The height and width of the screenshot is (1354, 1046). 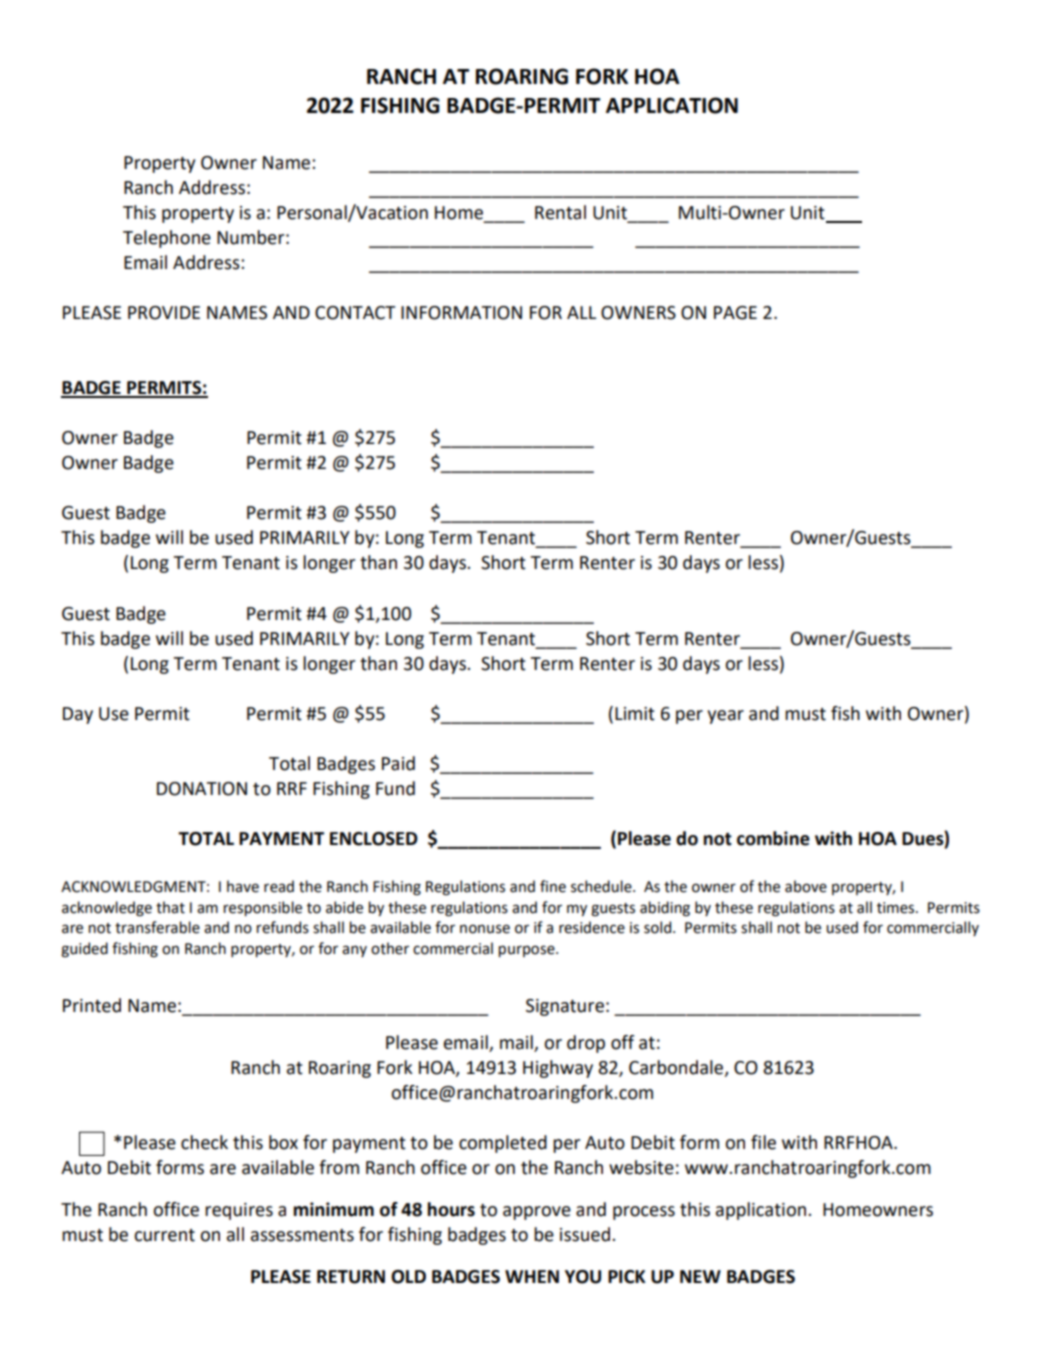 What do you see at coordinates (635, 714) in the screenshot?
I see `Limit` at bounding box center [635, 714].
